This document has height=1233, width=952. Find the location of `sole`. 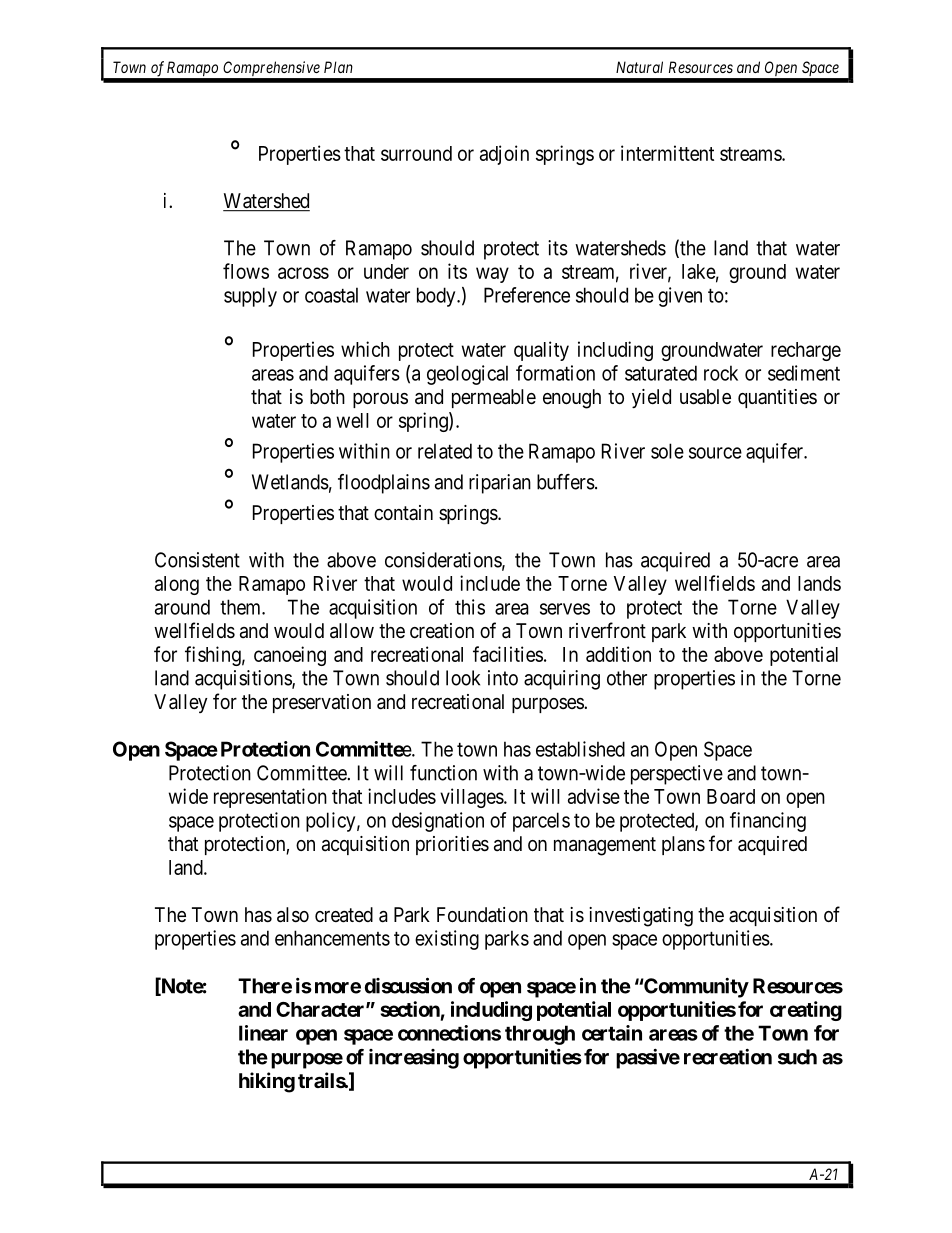

sole is located at coordinates (667, 451).
